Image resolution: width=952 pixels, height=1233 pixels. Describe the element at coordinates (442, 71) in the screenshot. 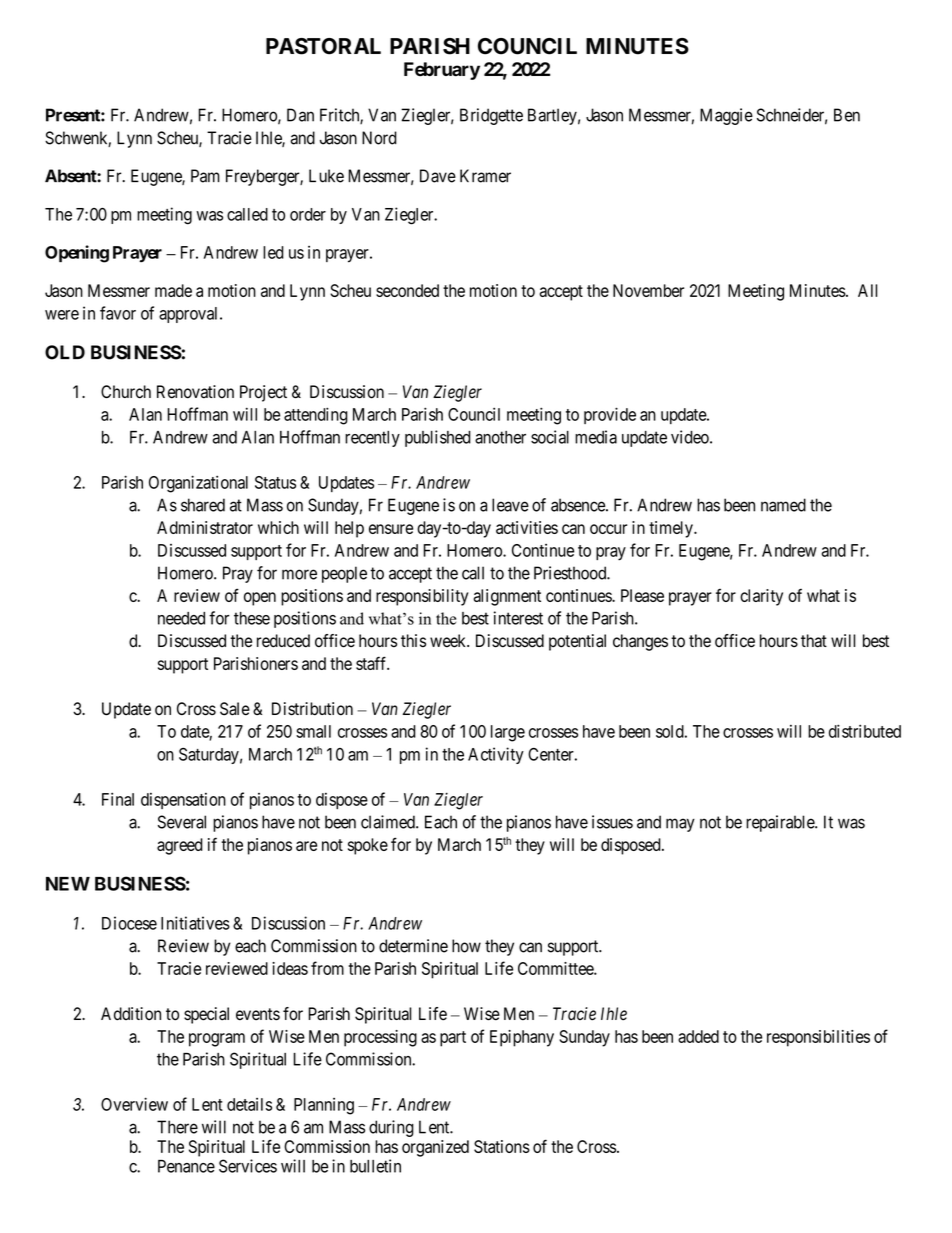

I see `February` at that location.
